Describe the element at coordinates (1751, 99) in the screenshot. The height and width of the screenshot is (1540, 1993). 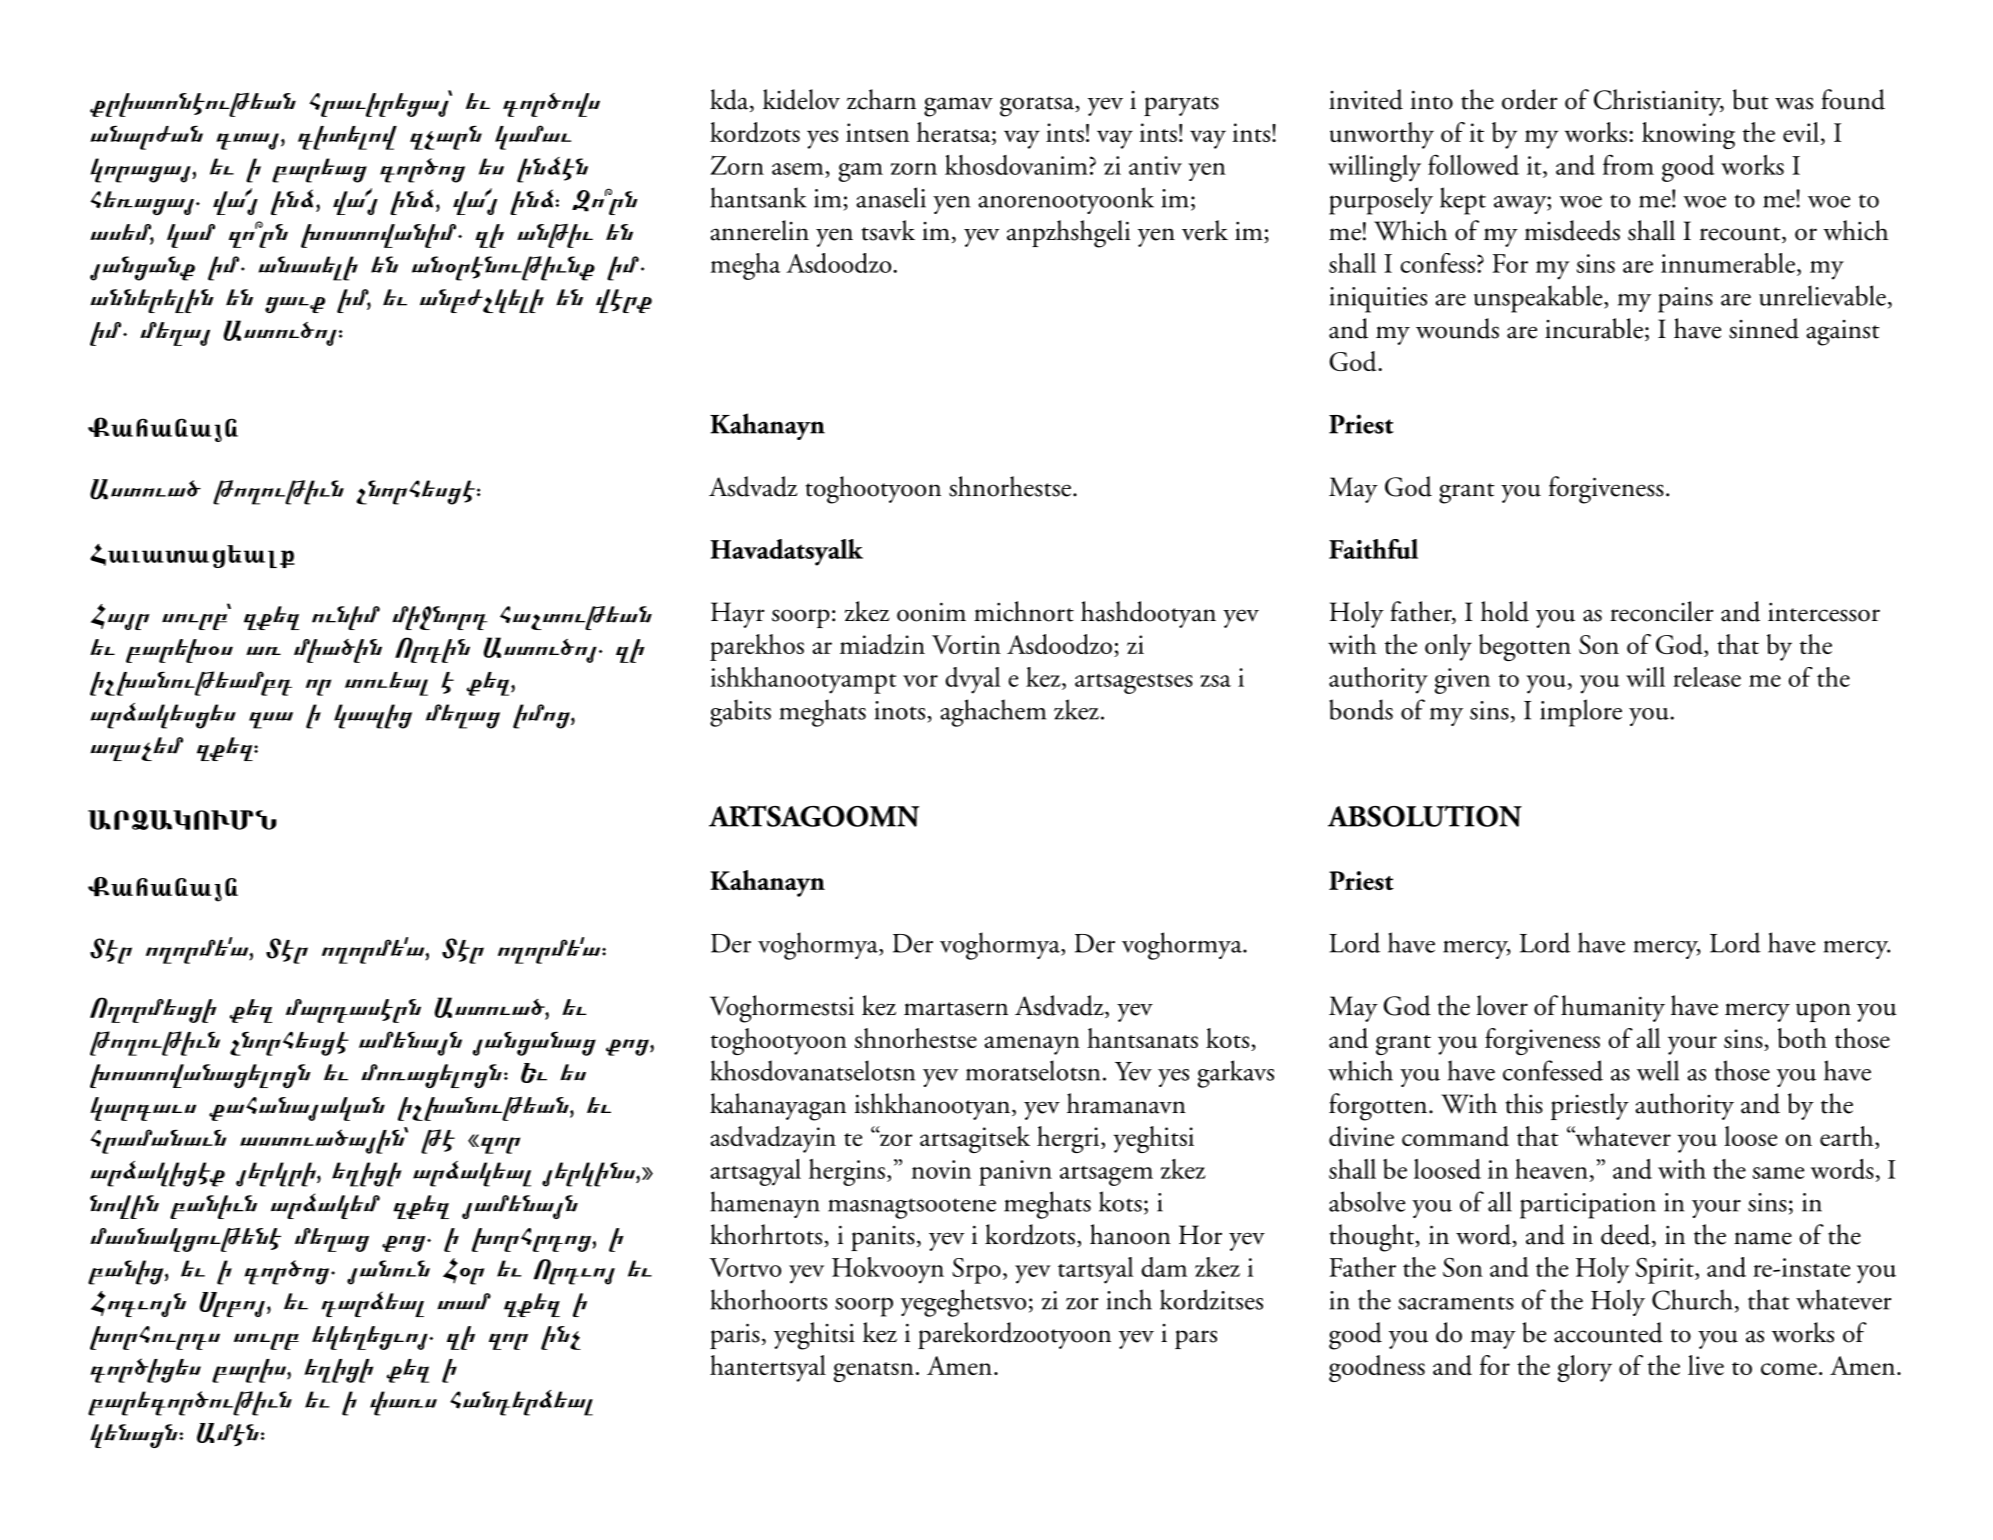
I see `but` at that location.
